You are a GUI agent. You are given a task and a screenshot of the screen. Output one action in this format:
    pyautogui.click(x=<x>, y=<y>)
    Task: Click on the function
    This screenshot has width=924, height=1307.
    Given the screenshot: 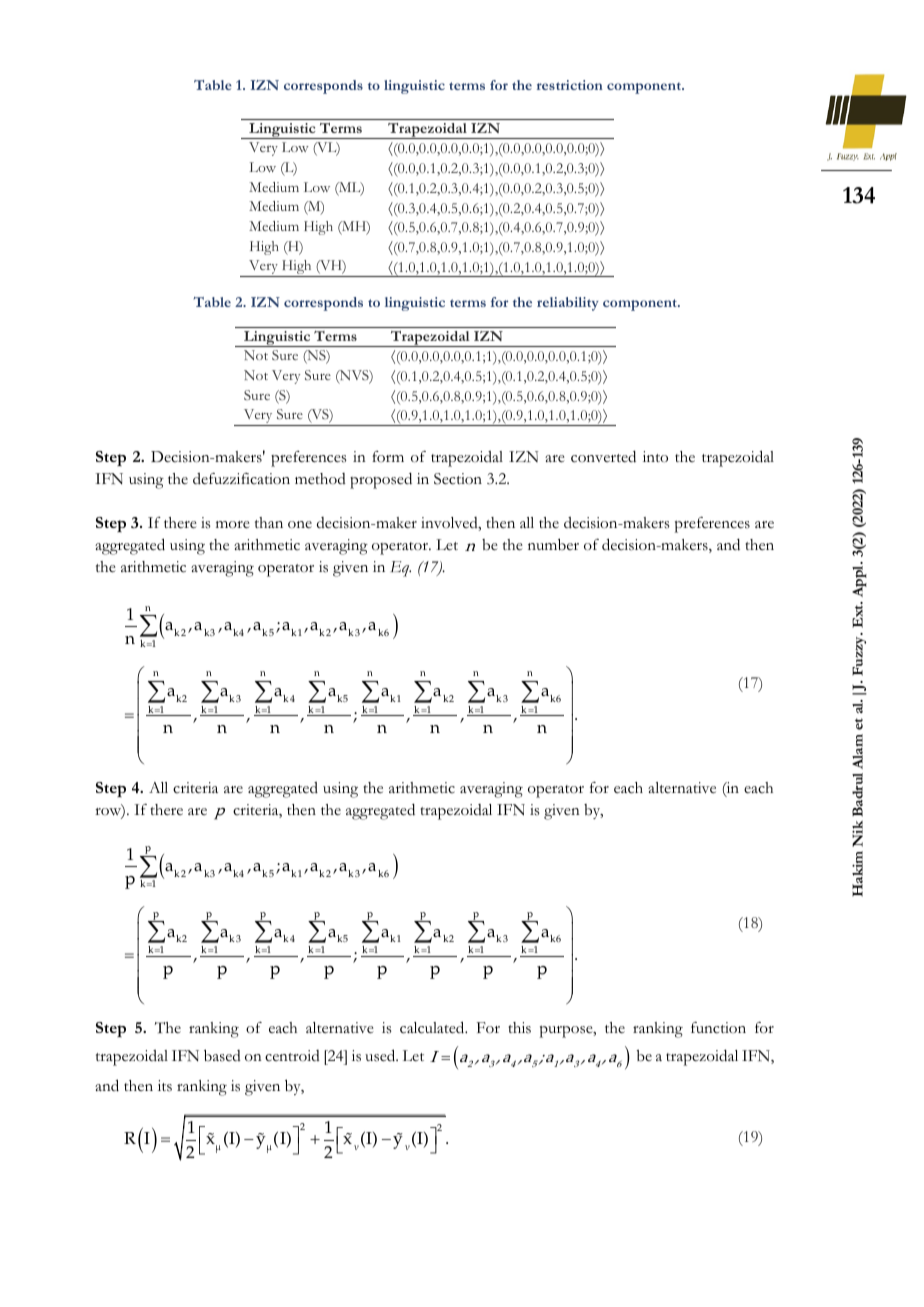 What is the action you would take?
    pyautogui.click(x=718, y=1028)
